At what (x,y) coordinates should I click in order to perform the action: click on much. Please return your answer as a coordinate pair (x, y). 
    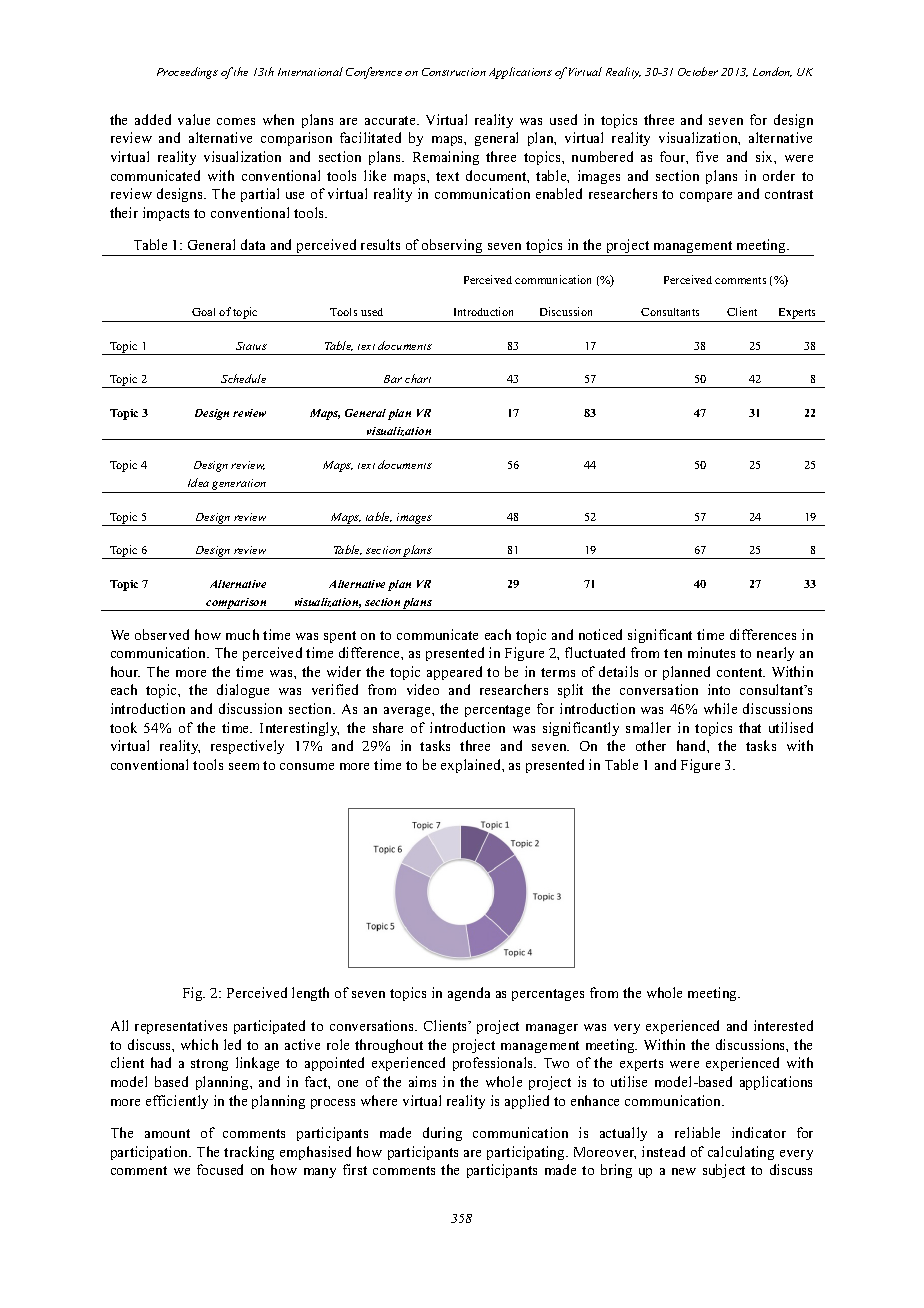
    Looking at the image, I should click on (242, 634).
